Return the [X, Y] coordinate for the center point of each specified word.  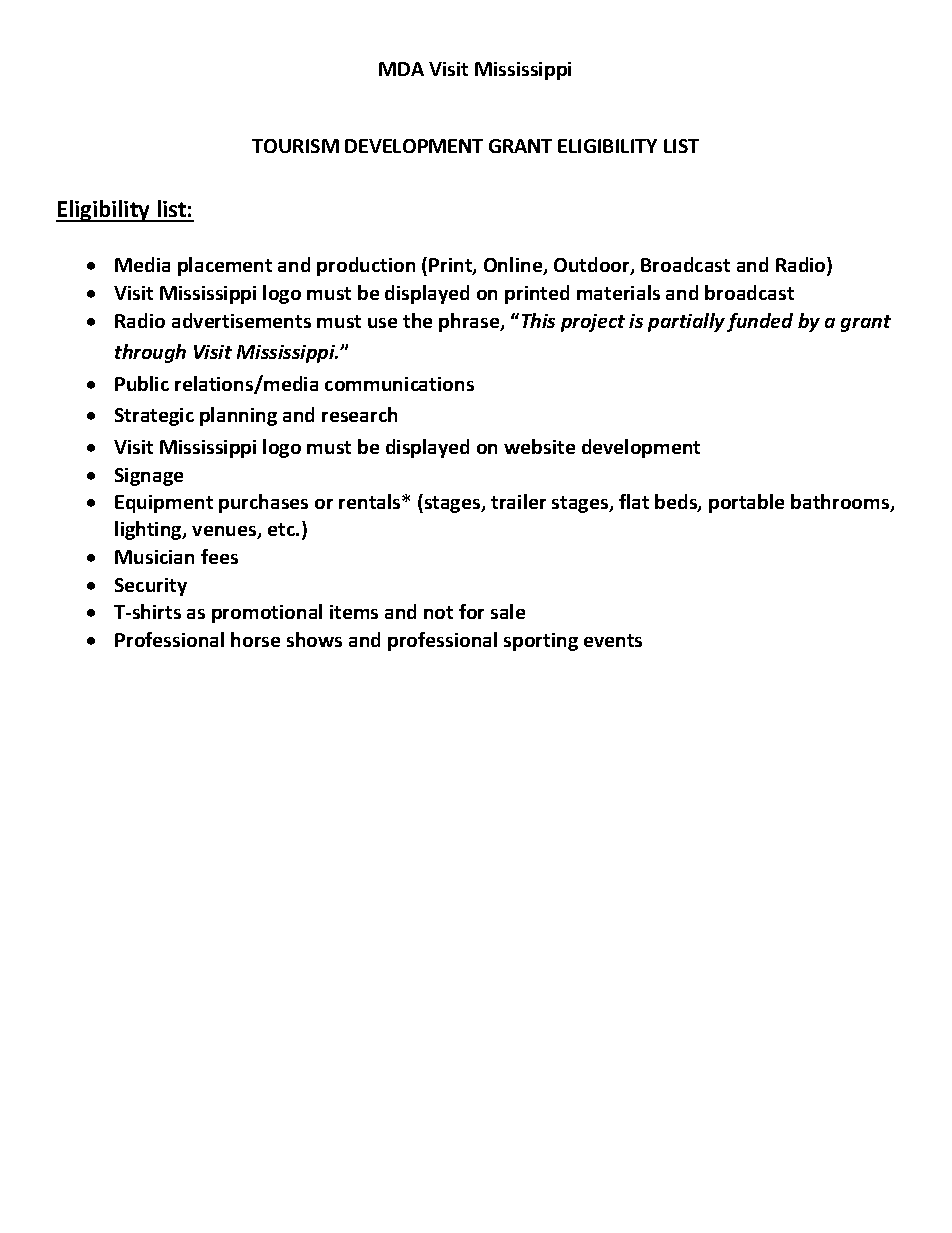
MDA [401, 69]
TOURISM [295, 146]
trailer [518, 501]
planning [238, 416]
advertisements [241, 320]
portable [746, 503]
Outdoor [593, 266]
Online [514, 266]
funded [760, 322]
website [539, 446]
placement [225, 266]
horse [255, 639]
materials [618, 292]
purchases [263, 503]
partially [686, 322]
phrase [470, 322]
